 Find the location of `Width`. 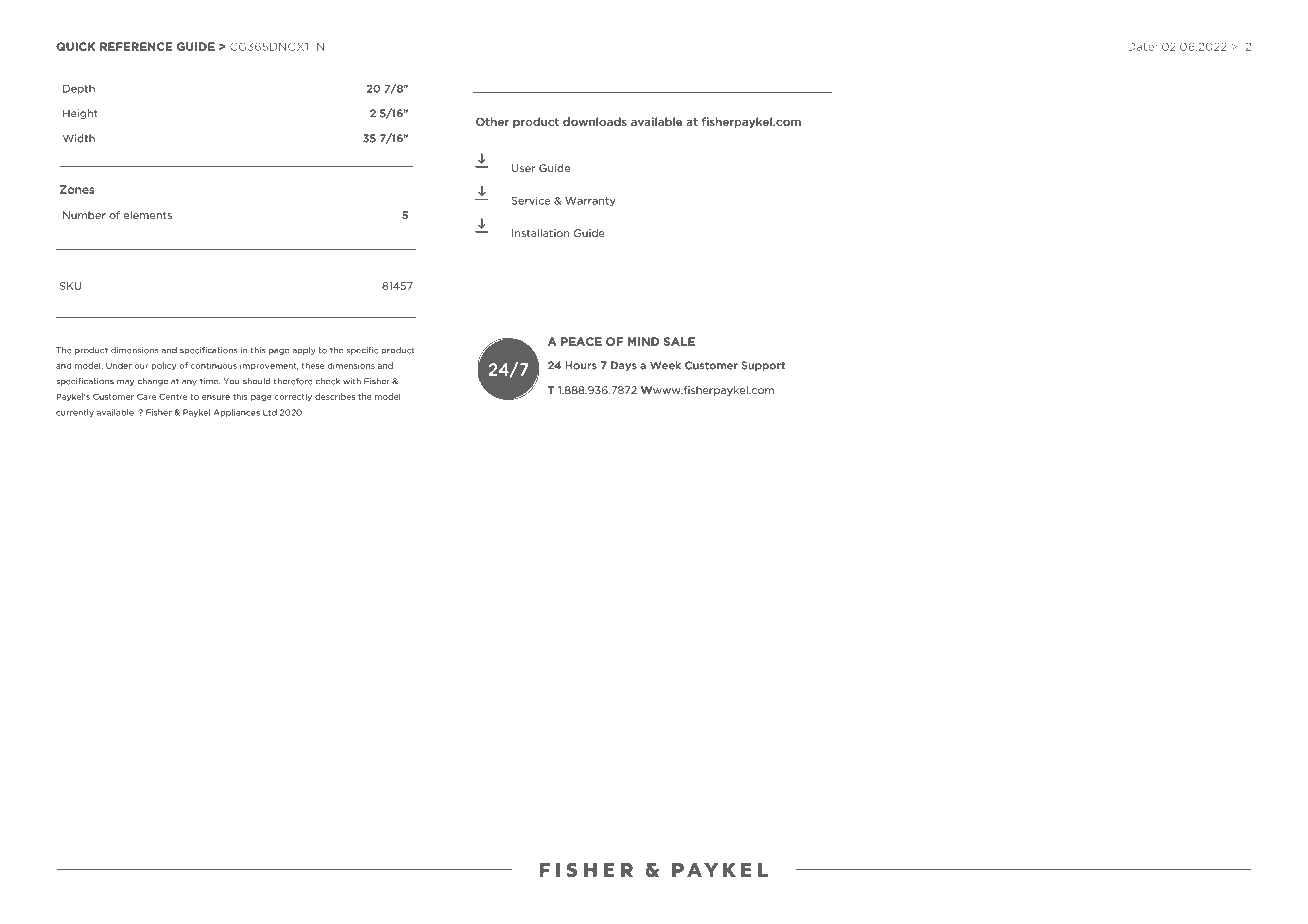

Width is located at coordinates (79, 138).
